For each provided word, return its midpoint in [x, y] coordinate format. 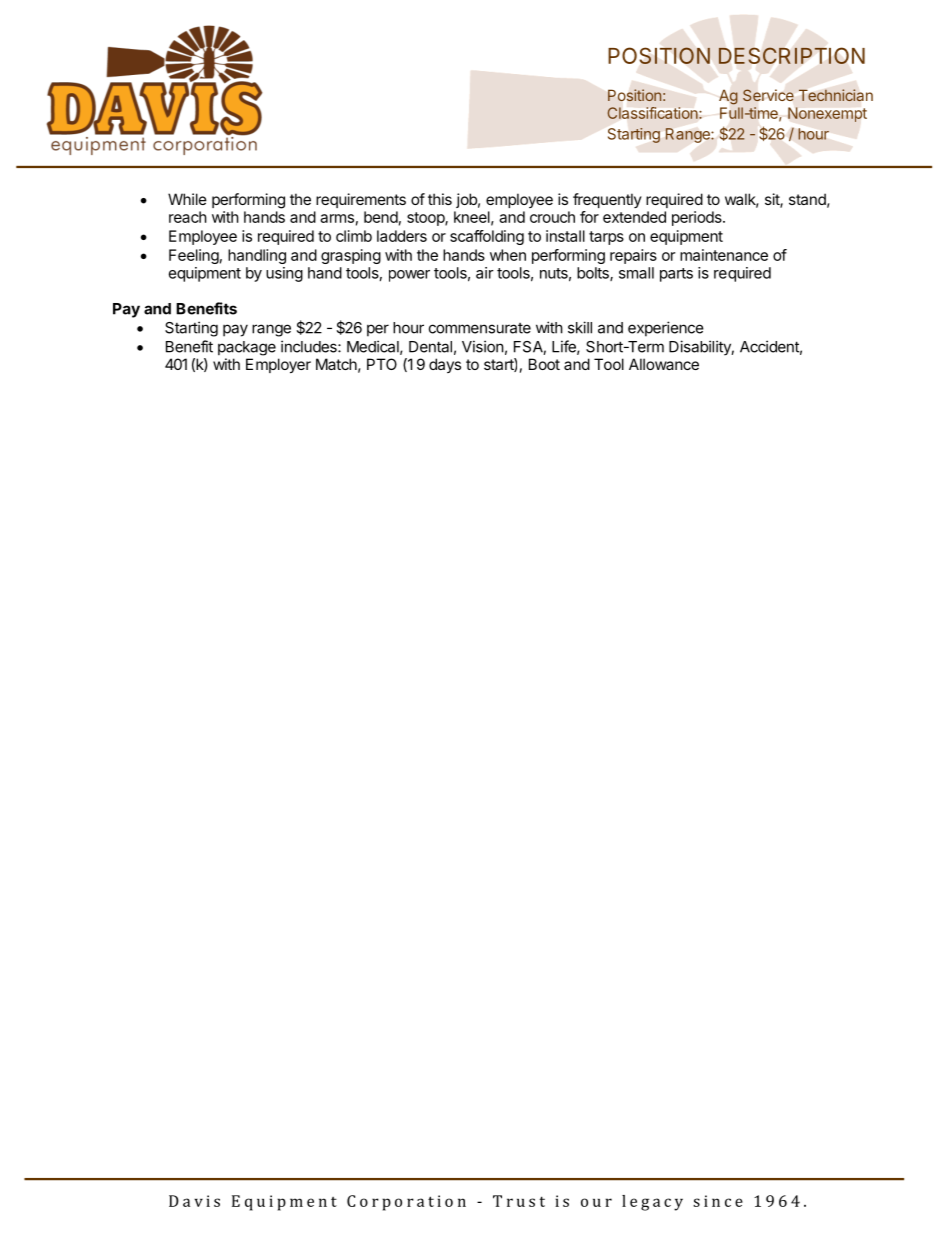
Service [768, 95]
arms [337, 218]
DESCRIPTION [792, 55]
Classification [654, 113]
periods [698, 218]
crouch [552, 217]
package [247, 348]
